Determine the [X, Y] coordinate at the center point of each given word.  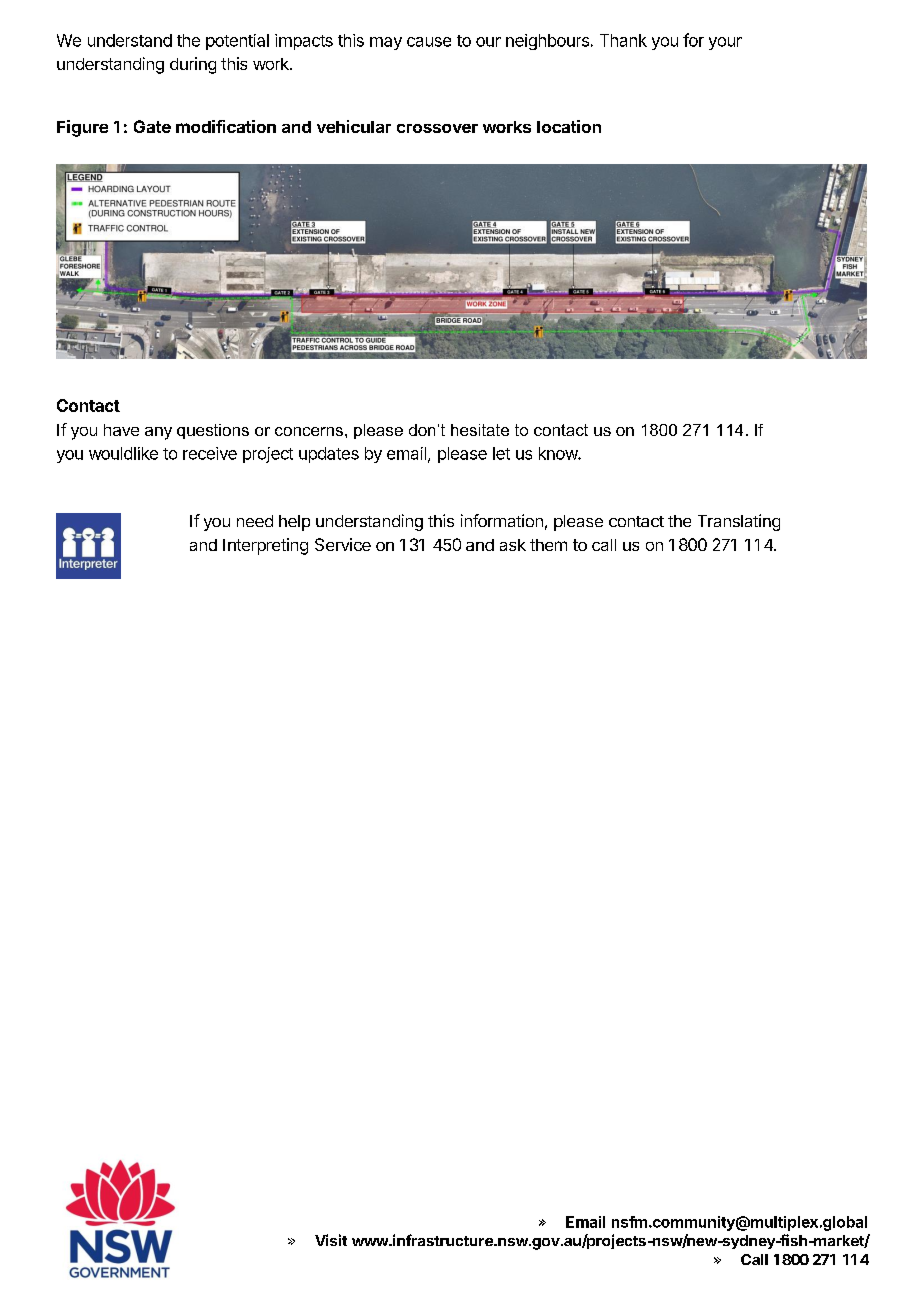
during [193, 65]
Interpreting [265, 546]
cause [429, 42]
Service [343, 544]
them [548, 545]
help [294, 523]
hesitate [480, 430]
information [502, 520]
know [559, 453]
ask [513, 545]
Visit [331, 1240]
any [158, 433]
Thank [623, 40]
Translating [739, 522]
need [255, 521]
